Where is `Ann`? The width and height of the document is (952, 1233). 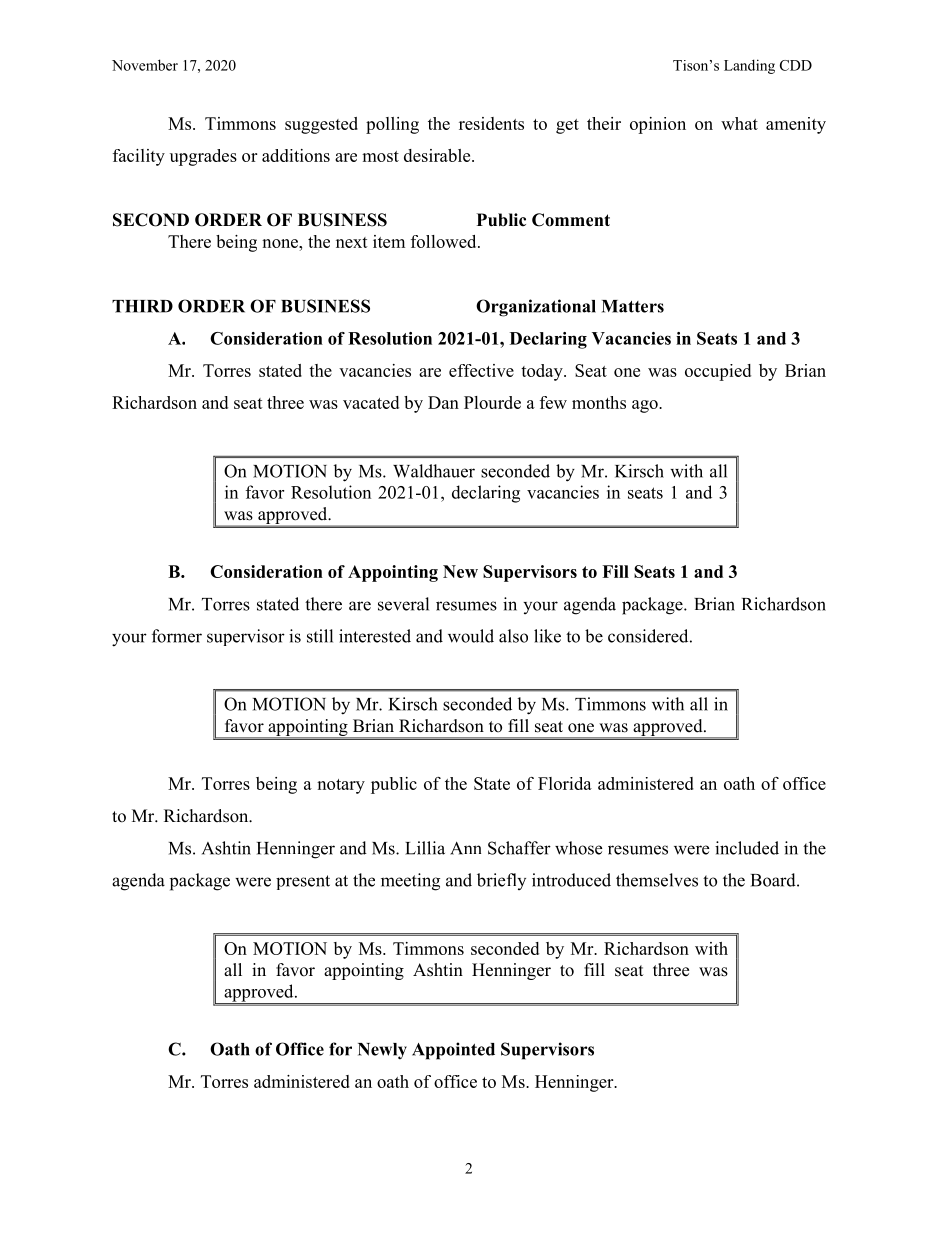 Ann is located at coordinates (465, 848).
